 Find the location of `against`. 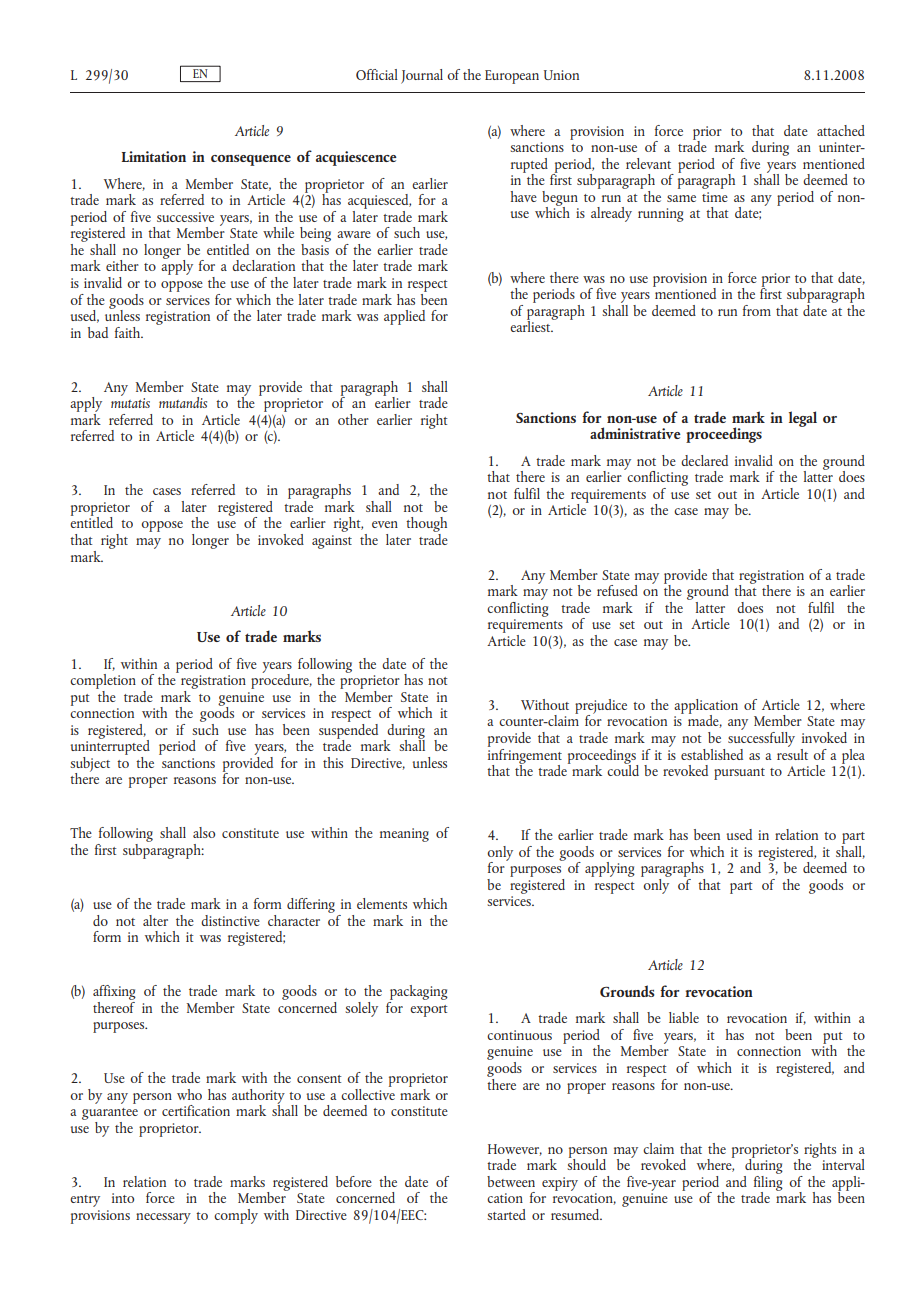

against is located at coordinates (332, 542).
